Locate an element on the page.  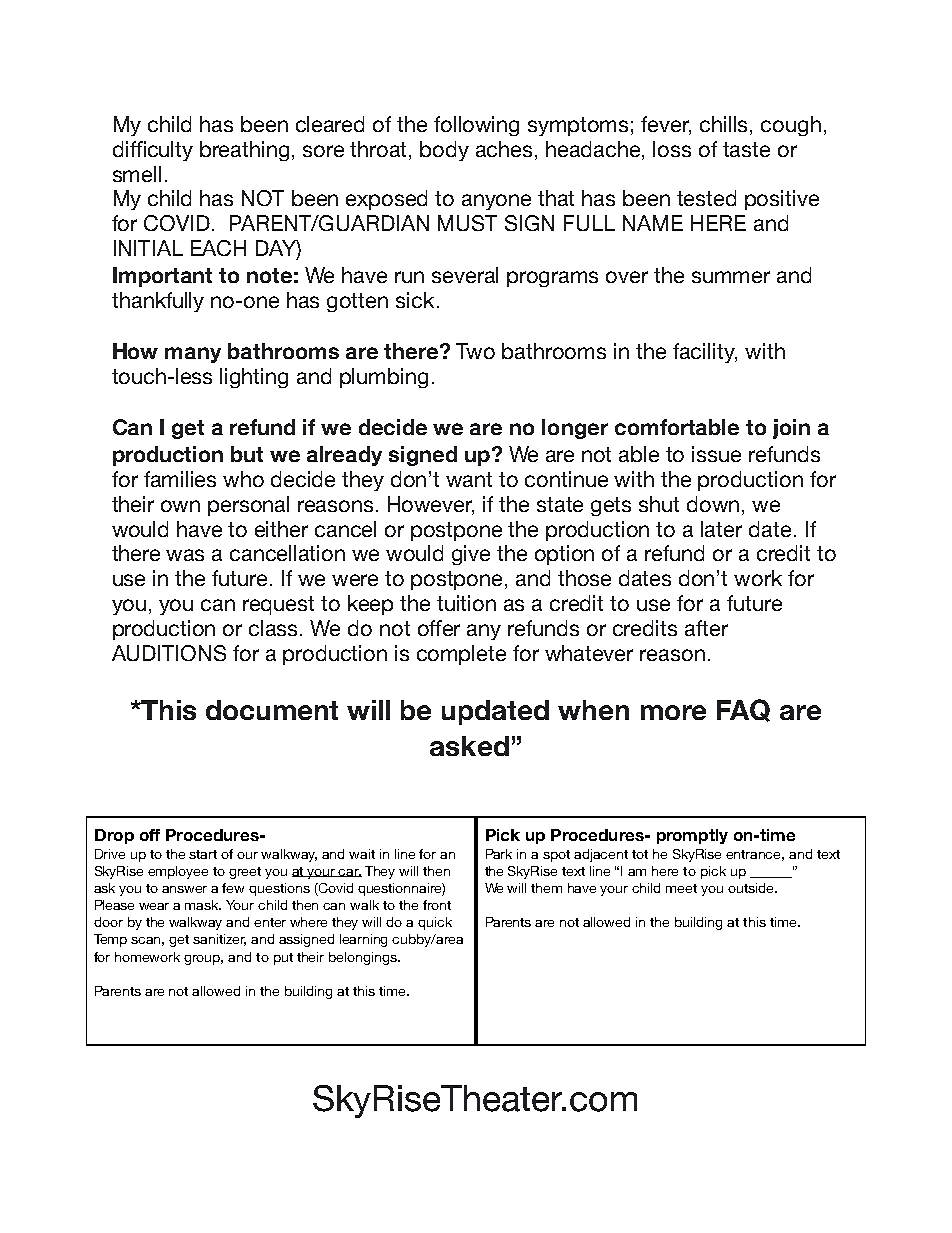
taste is located at coordinates (746, 149).
